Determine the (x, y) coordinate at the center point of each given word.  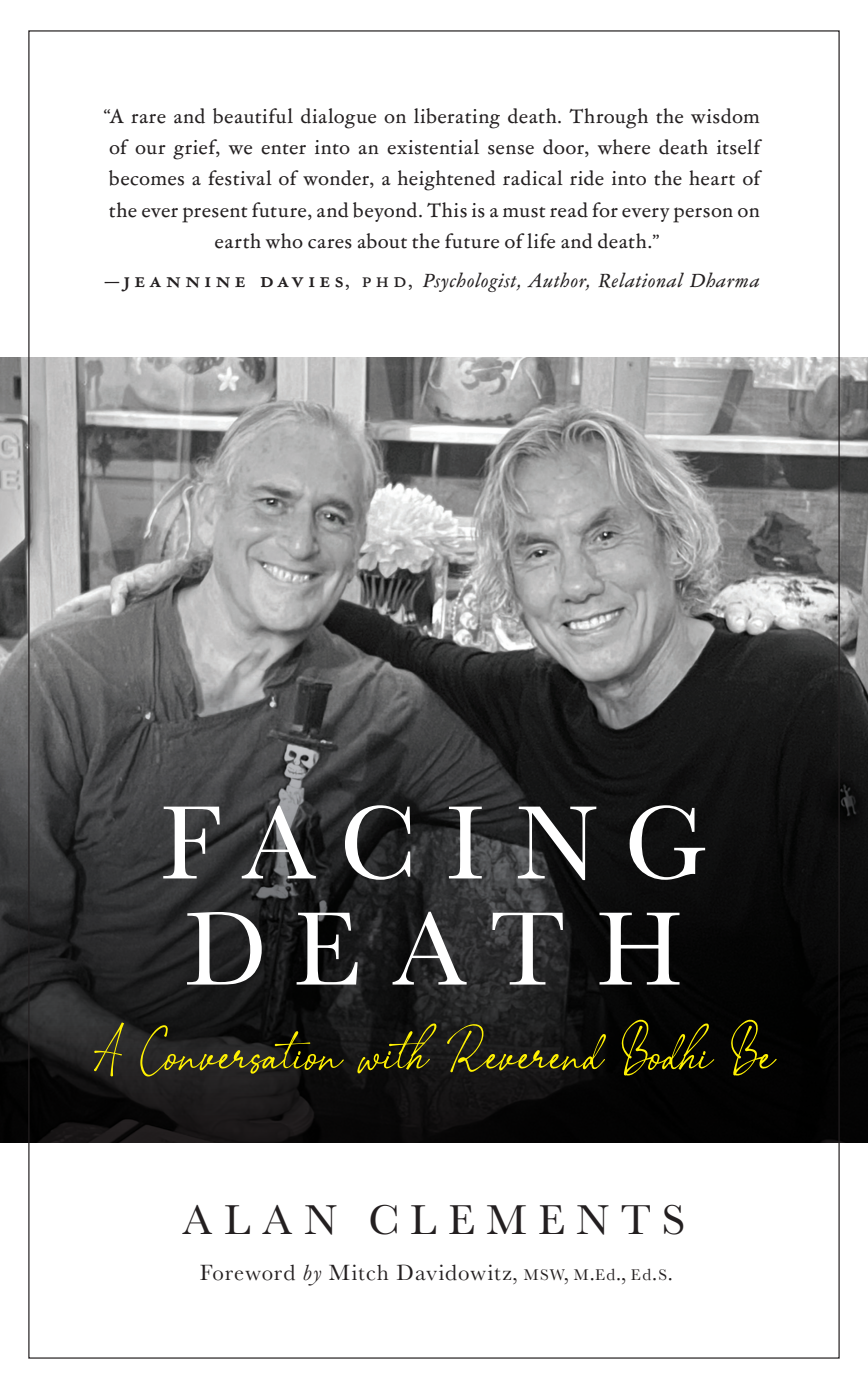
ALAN (259, 1220)
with (397, 1048)
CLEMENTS (527, 1219)
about (382, 241)
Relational (641, 280)
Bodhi (668, 1048)
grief (196, 149)
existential (433, 147)
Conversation (242, 1051)
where (624, 147)
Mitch (358, 1272)
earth (238, 241)
